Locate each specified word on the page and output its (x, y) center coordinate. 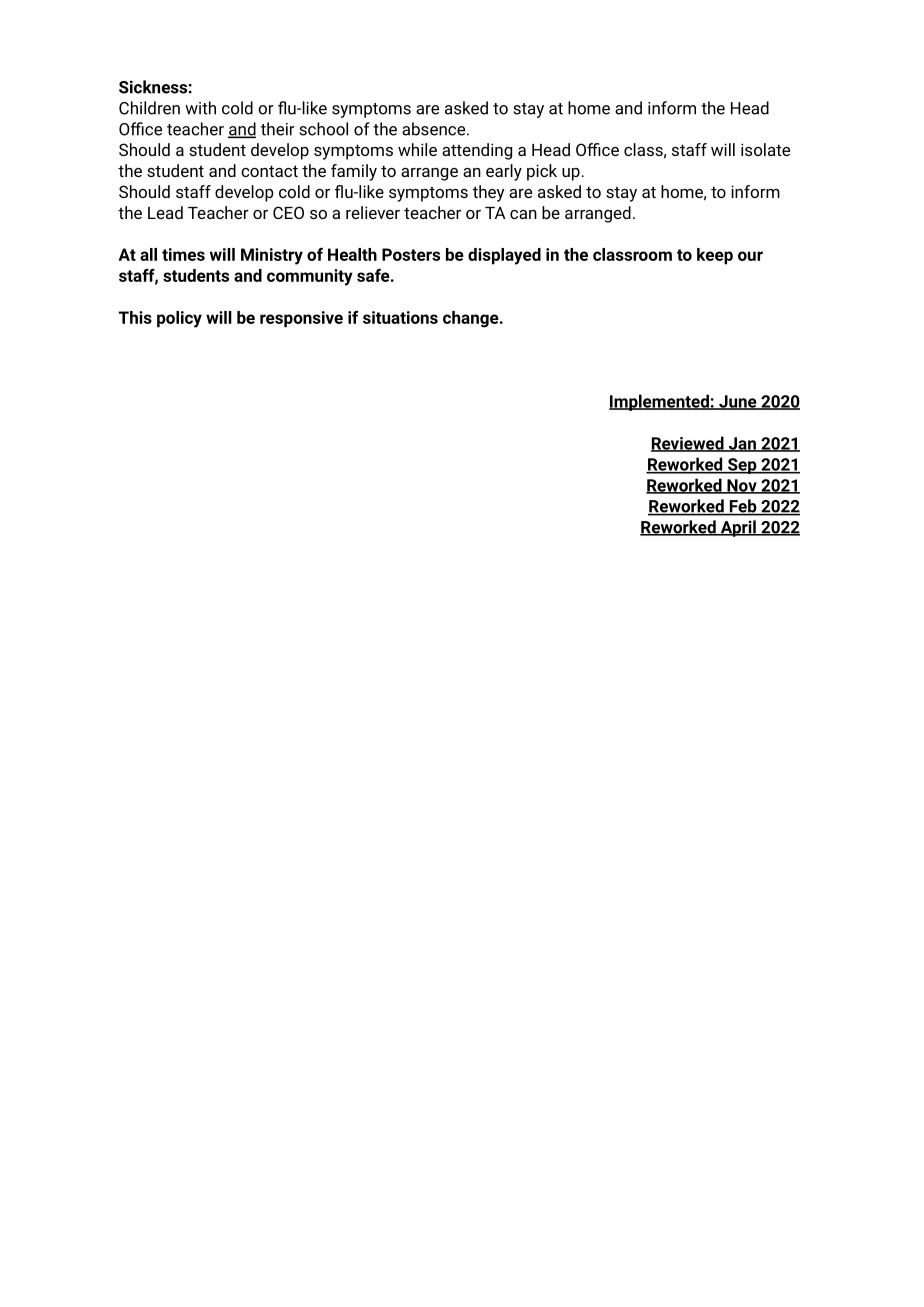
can (523, 214)
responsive (301, 319)
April (738, 528)
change (472, 319)
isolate (765, 149)
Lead (165, 212)
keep (715, 256)
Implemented (660, 402)
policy (179, 319)
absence (435, 129)
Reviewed (688, 444)
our (750, 256)
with (200, 108)
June (738, 402)
